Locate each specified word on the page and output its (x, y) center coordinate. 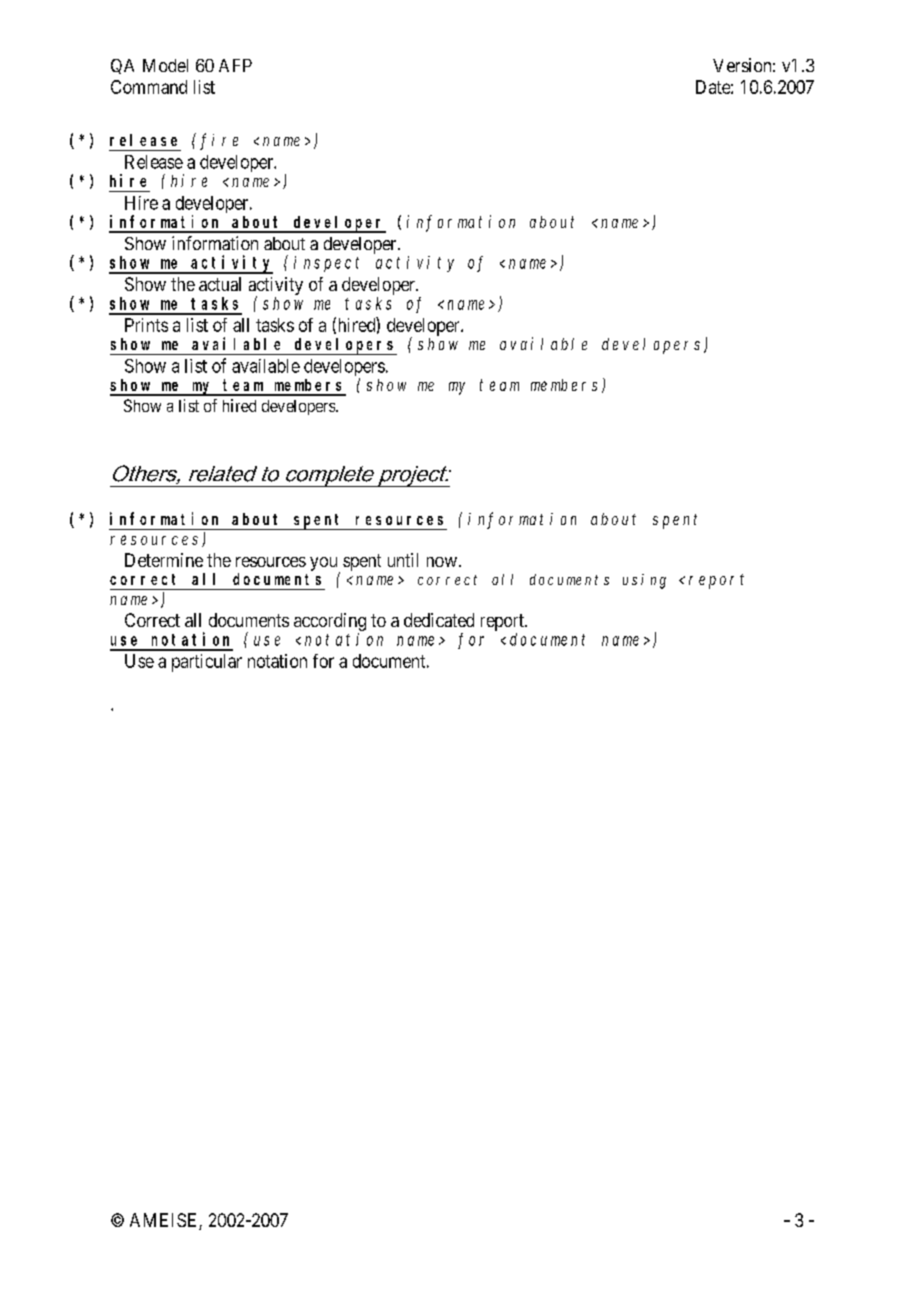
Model (165, 65)
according (330, 623)
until (403, 560)
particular (207, 663)
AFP (235, 65)
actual (220, 284)
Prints (146, 325)
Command (149, 87)
